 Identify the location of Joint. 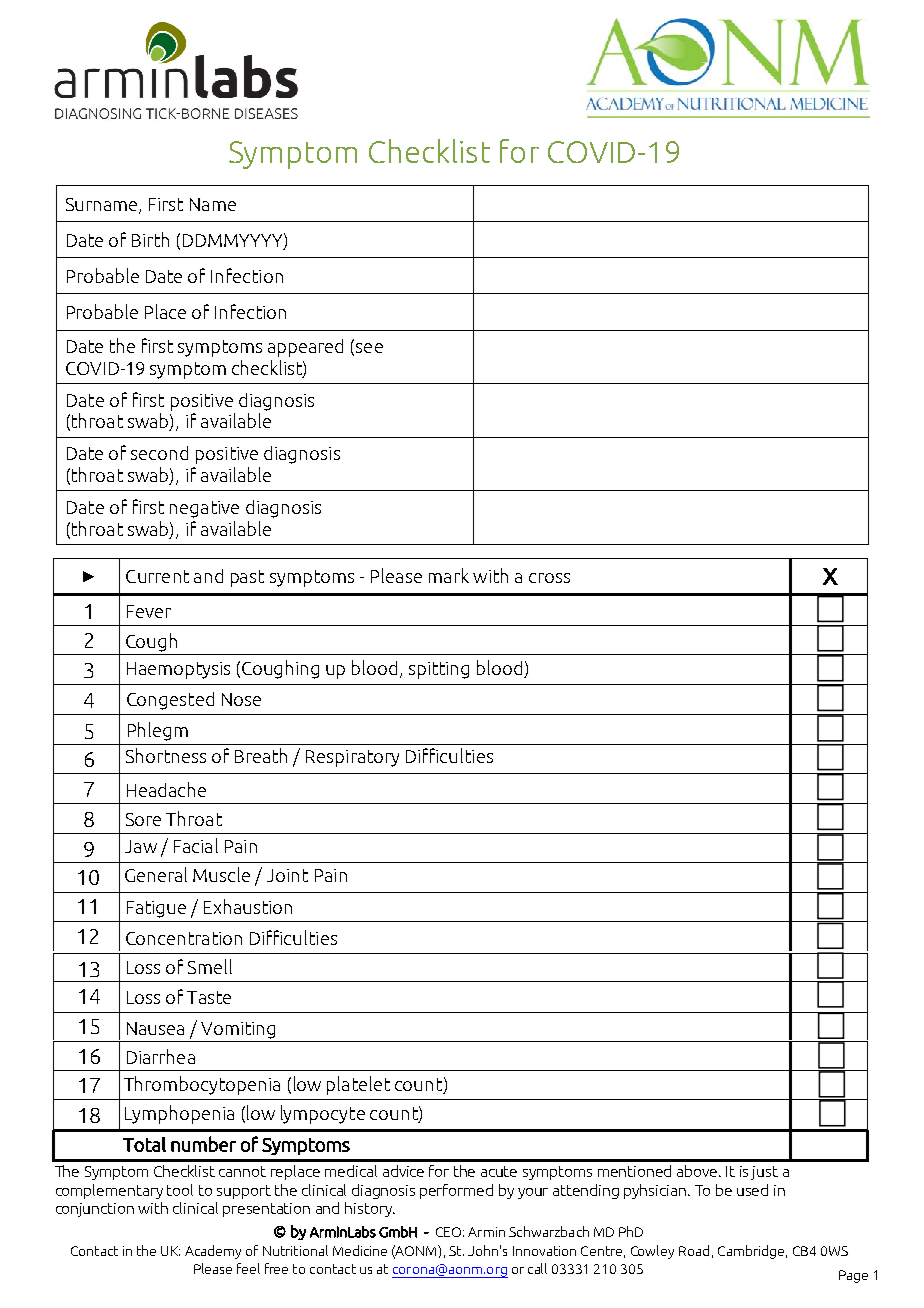
(287, 875).
